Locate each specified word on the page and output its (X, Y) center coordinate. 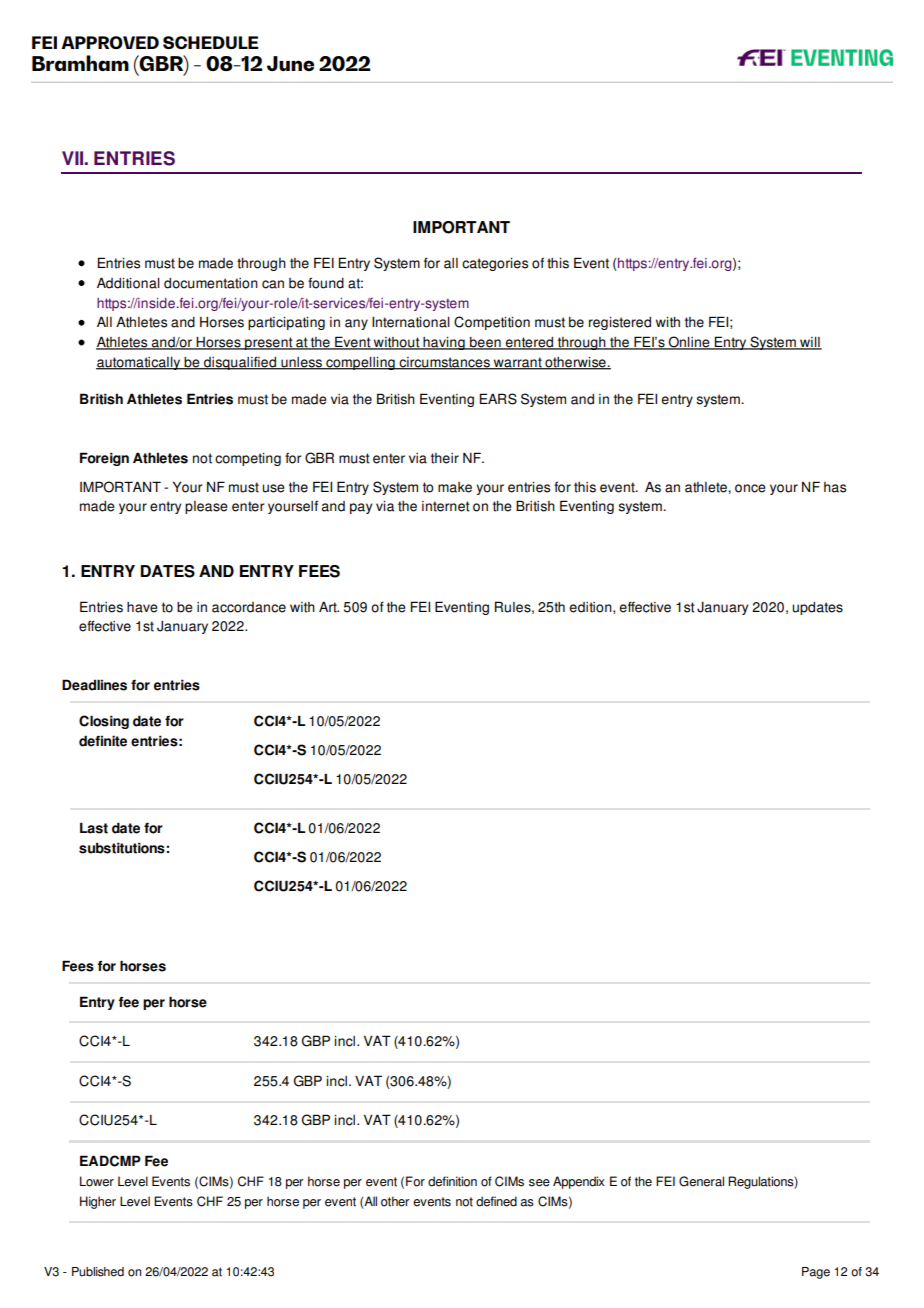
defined (496, 1201)
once (750, 488)
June (290, 63)
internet (446, 506)
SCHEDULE (211, 42)
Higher (98, 1202)
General (701, 1181)
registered (620, 323)
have (142, 607)
